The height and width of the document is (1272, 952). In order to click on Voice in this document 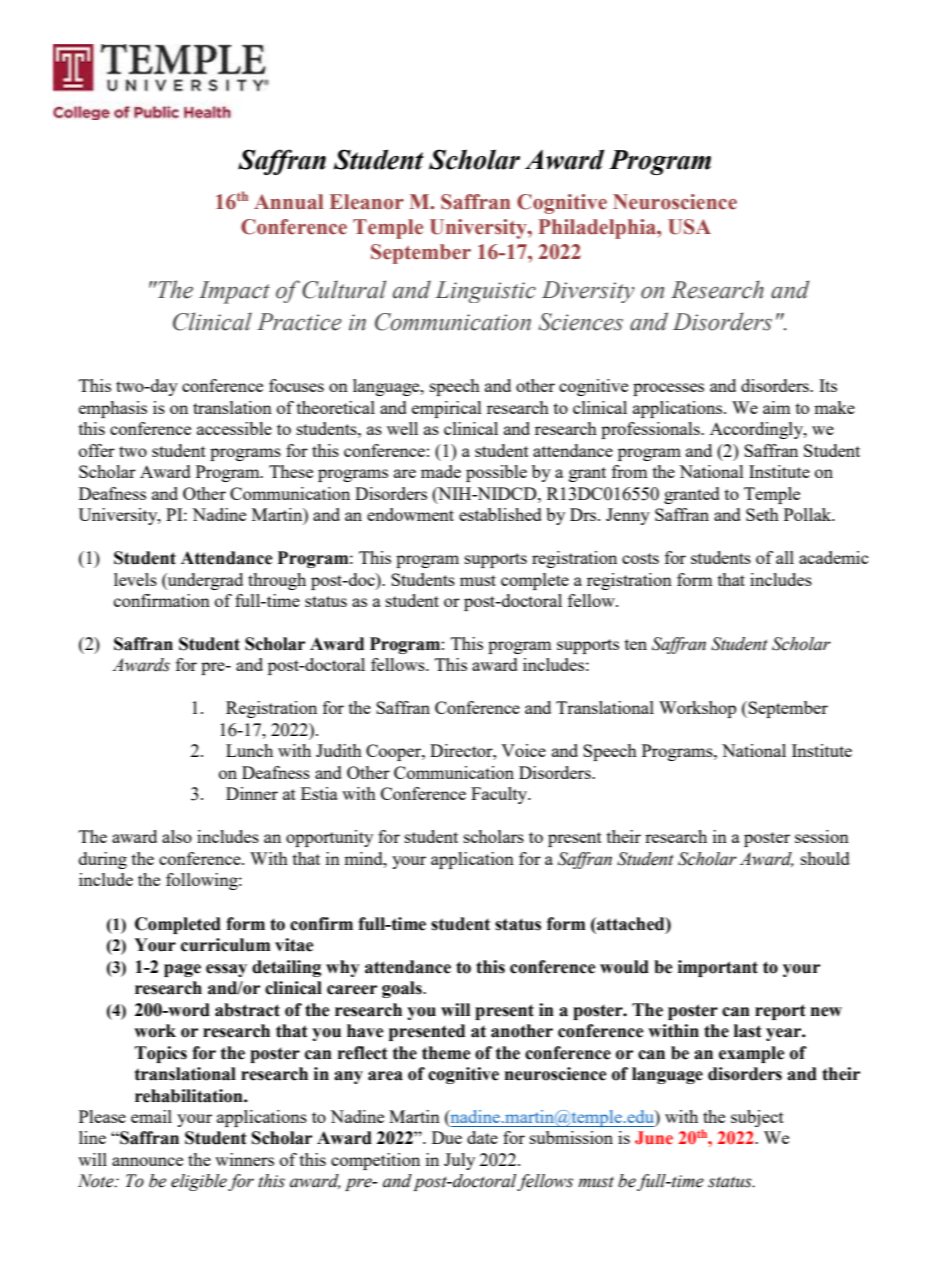, I will do `click(523, 750)`.
